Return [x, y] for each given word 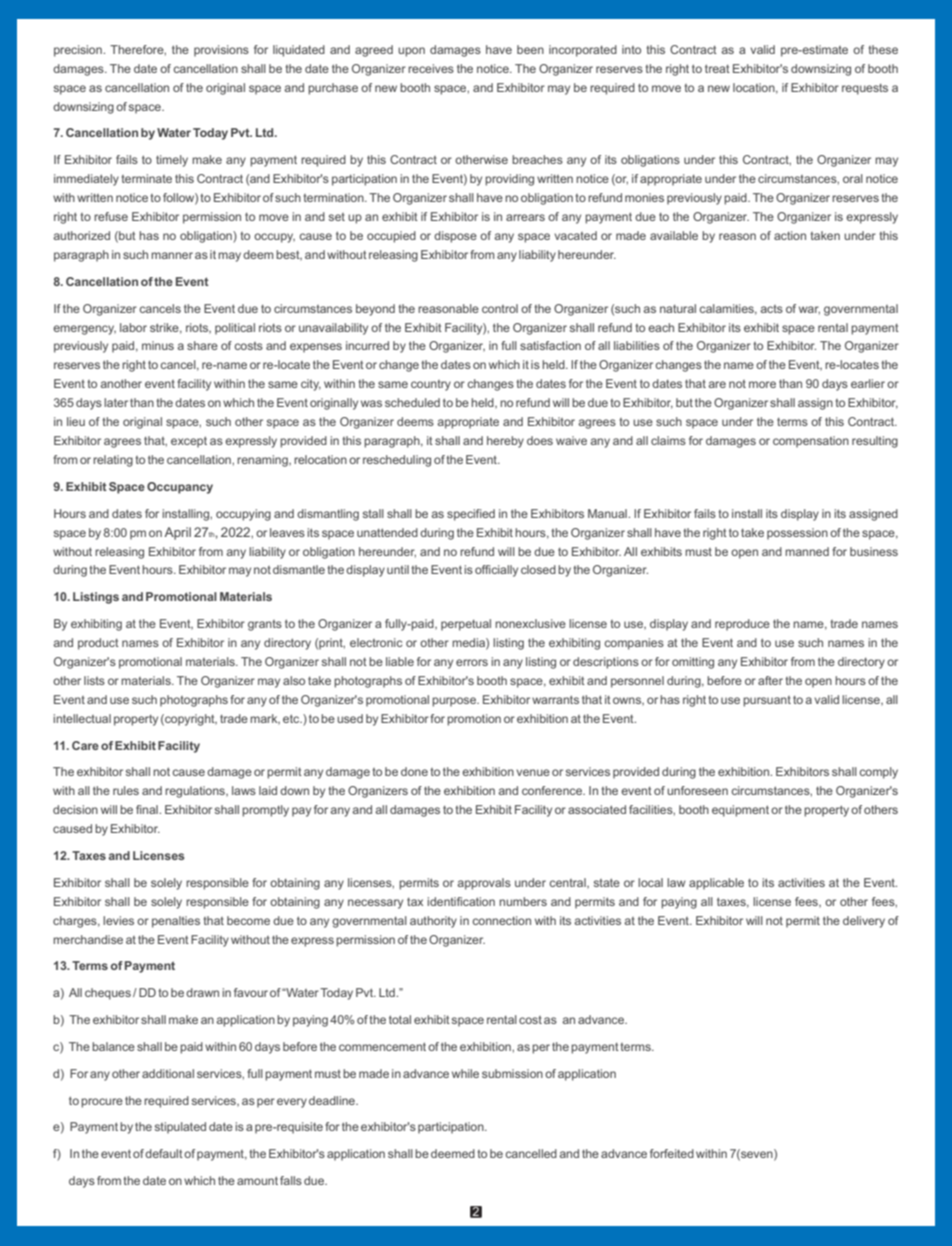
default [164, 1153]
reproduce [742, 625]
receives [431, 68]
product [98, 644]
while [465, 1073]
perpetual [466, 625]
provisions [221, 51]
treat [717, 68]
